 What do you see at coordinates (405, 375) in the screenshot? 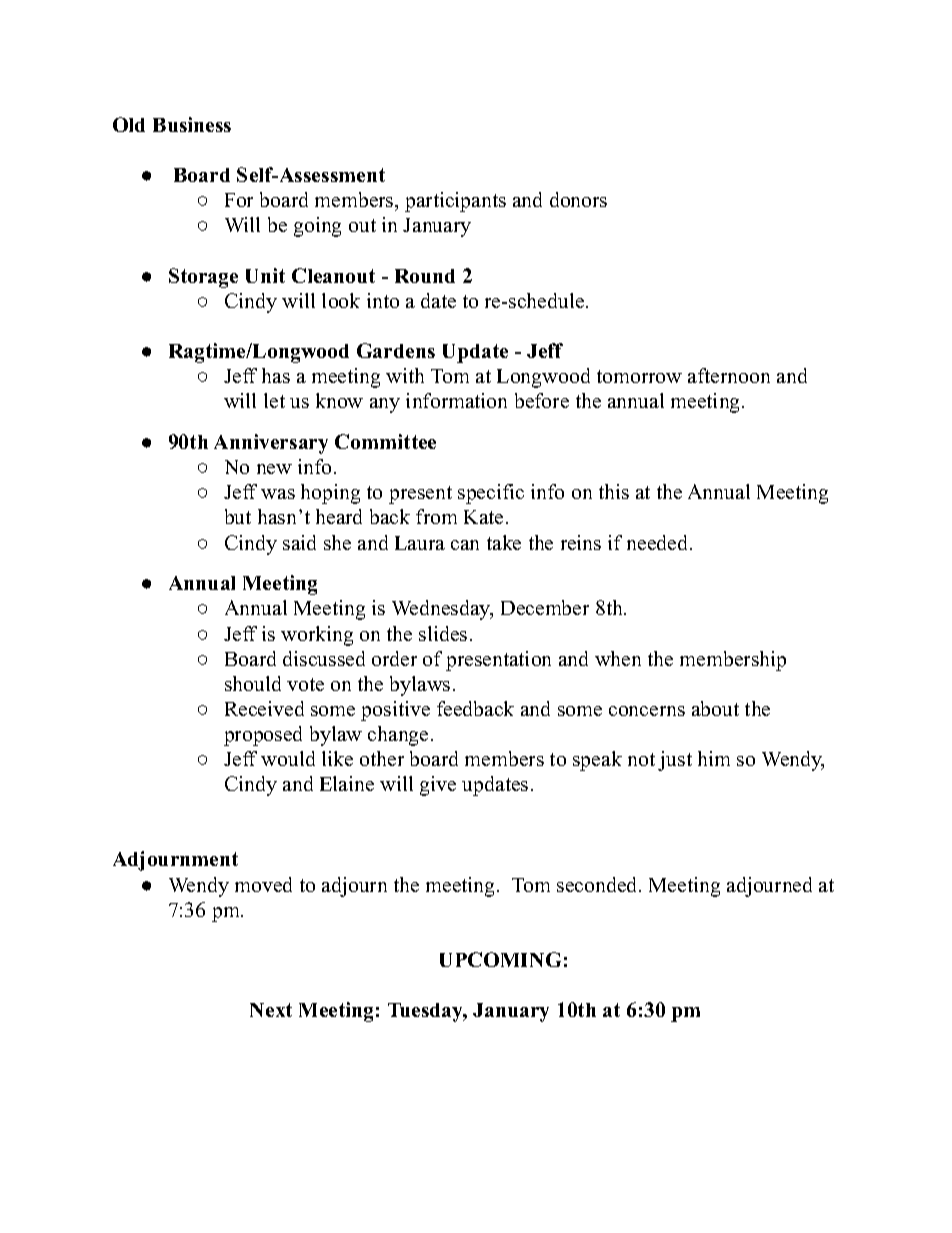
I see `with` at bounding box center [405, 375].
